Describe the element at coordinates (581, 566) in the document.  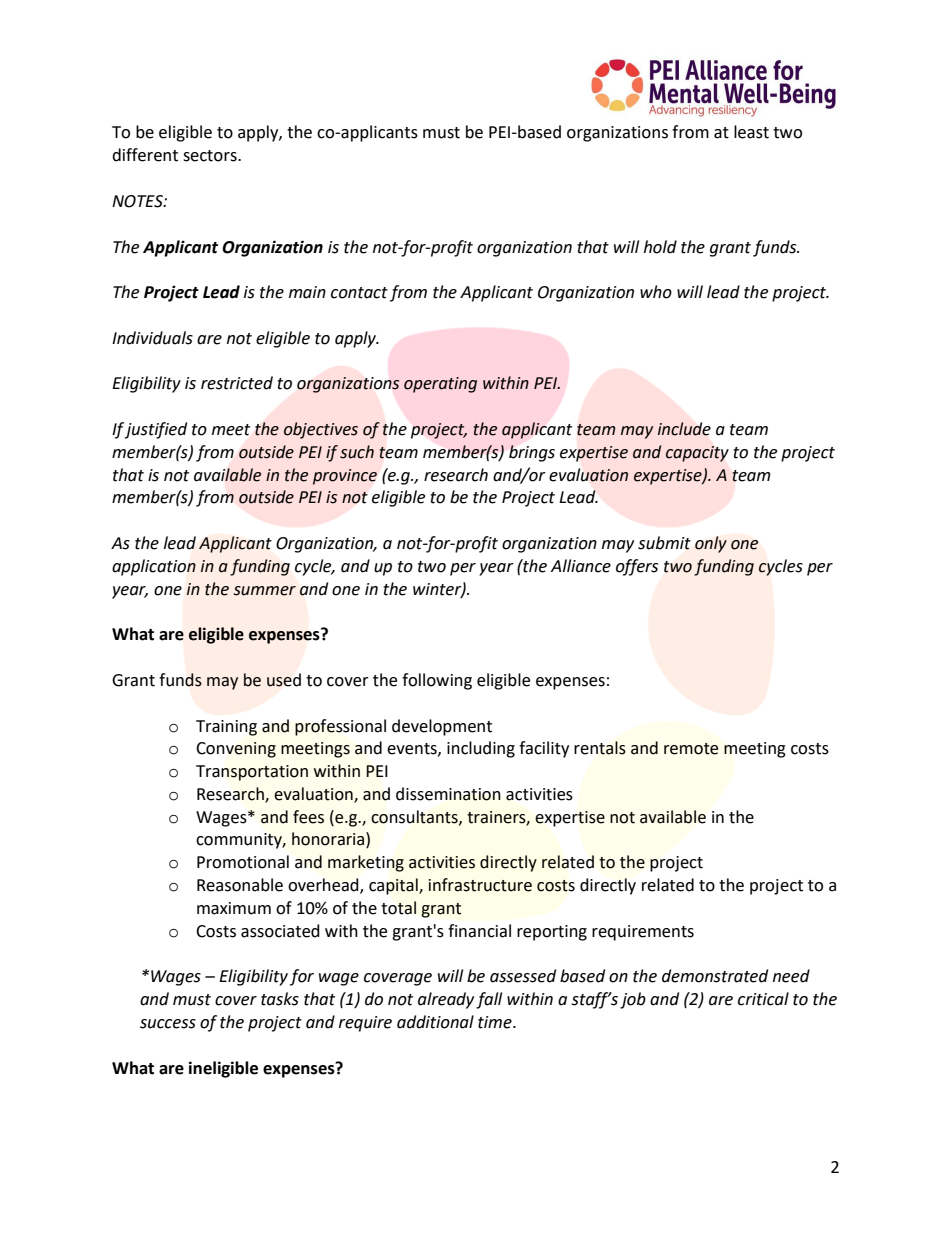
I see `Alliance` at that location.
